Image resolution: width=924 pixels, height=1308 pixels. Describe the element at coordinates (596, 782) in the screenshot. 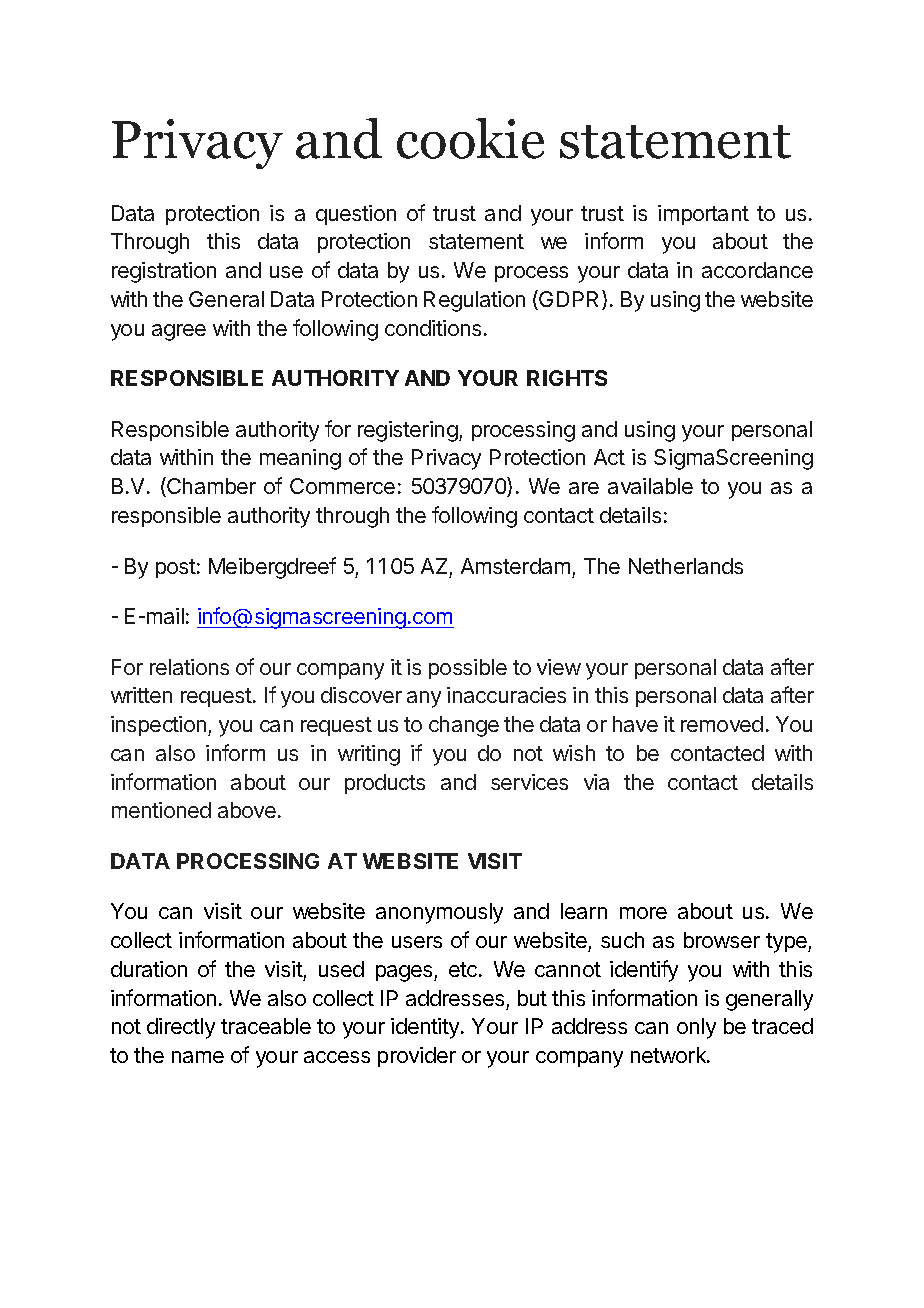

I see `via` at that location.
